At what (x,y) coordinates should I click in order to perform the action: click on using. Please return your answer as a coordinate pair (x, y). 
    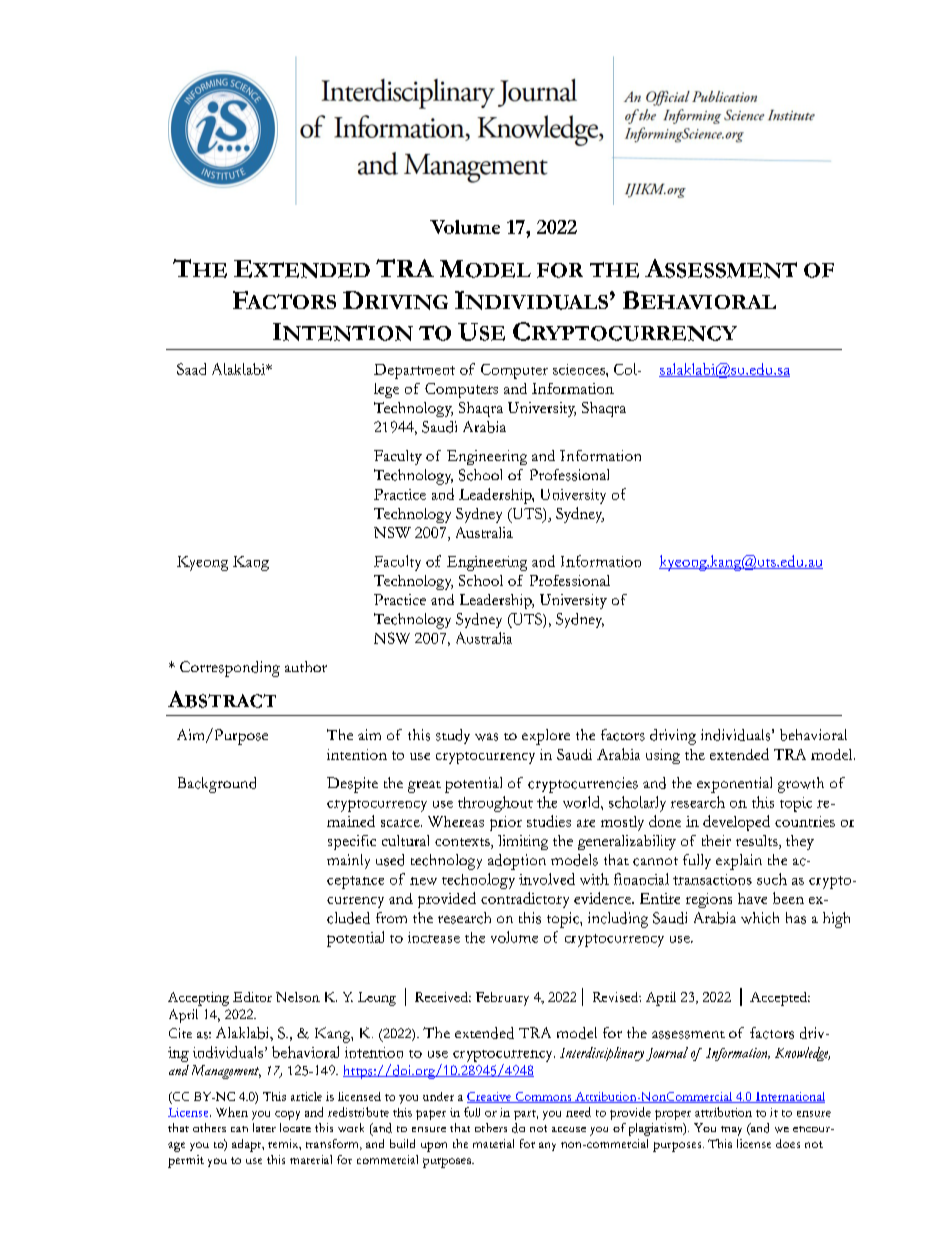
    Looking at the image, I should click on (663, 756).
